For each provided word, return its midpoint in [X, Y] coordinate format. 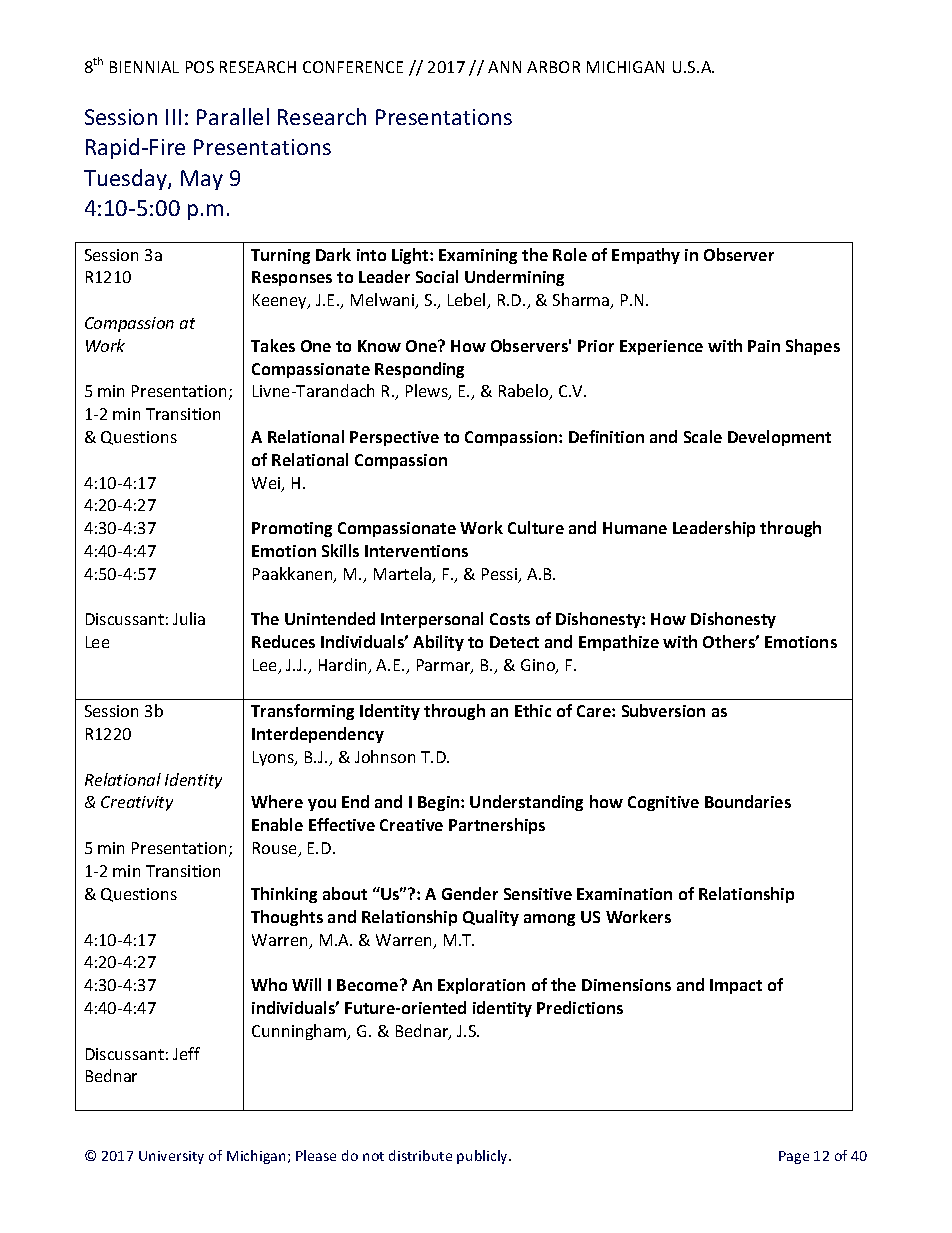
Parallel [233, 116]
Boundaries [748, 801]
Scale [703, 436]
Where [277, 801]
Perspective [394, 438]
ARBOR [553, 67]
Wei [267, 484]
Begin [440, 803]
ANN [504, 67]
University [171, 1157]
